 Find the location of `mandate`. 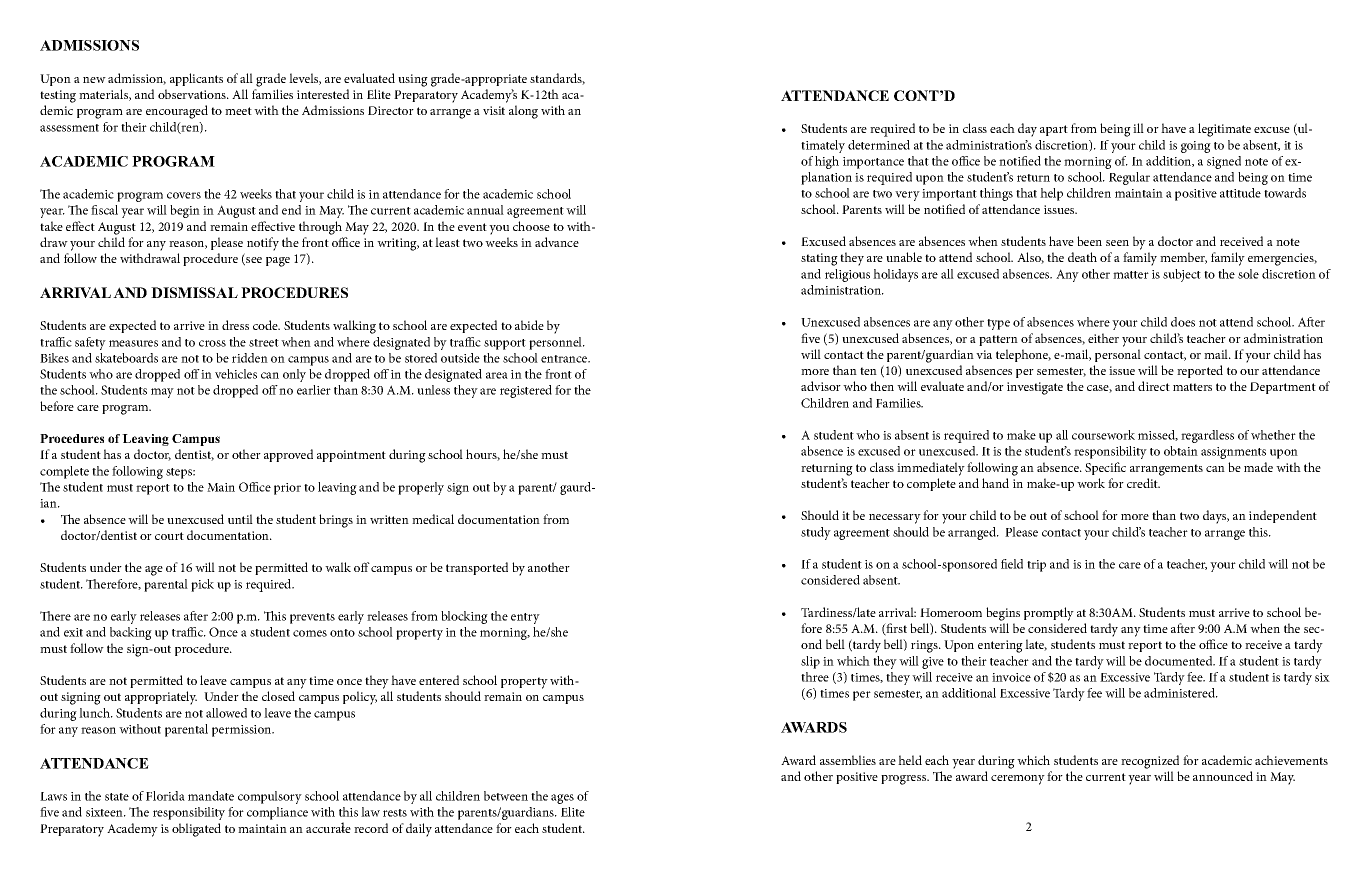

mandate is located at coordinates (211, 796).
